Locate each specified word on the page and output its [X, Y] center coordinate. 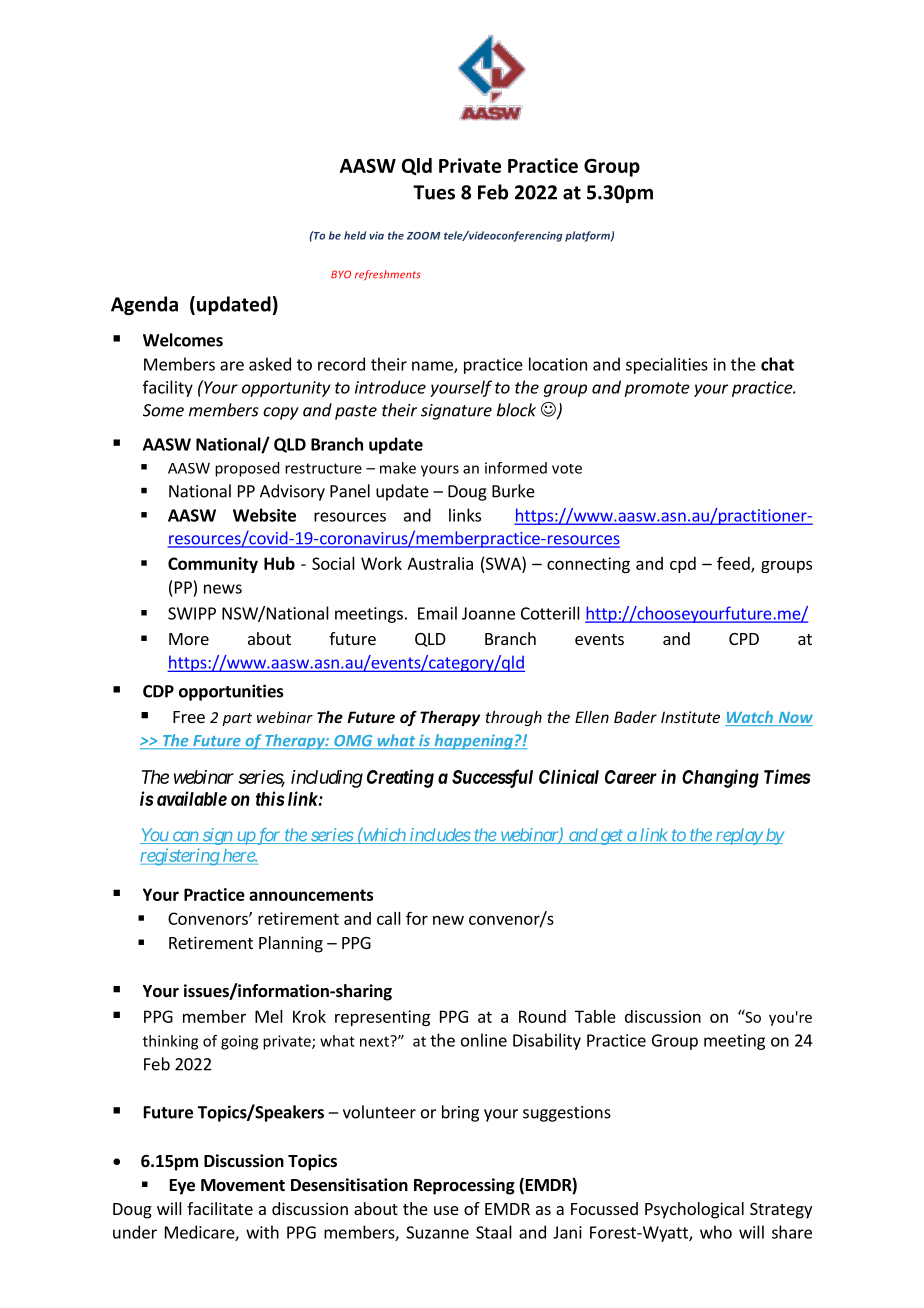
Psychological [694, 1210]
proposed [247, 469]
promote [657, 389]
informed [516, 468]
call [389, 918]
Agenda [144, 305]
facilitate [220, 1208]
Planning [291, 944]
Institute [690, 717]
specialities [667, 365]
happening [473, 742]
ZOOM [423, 236]
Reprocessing [464, 1186]
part [237, 719]
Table [595, 1016]
